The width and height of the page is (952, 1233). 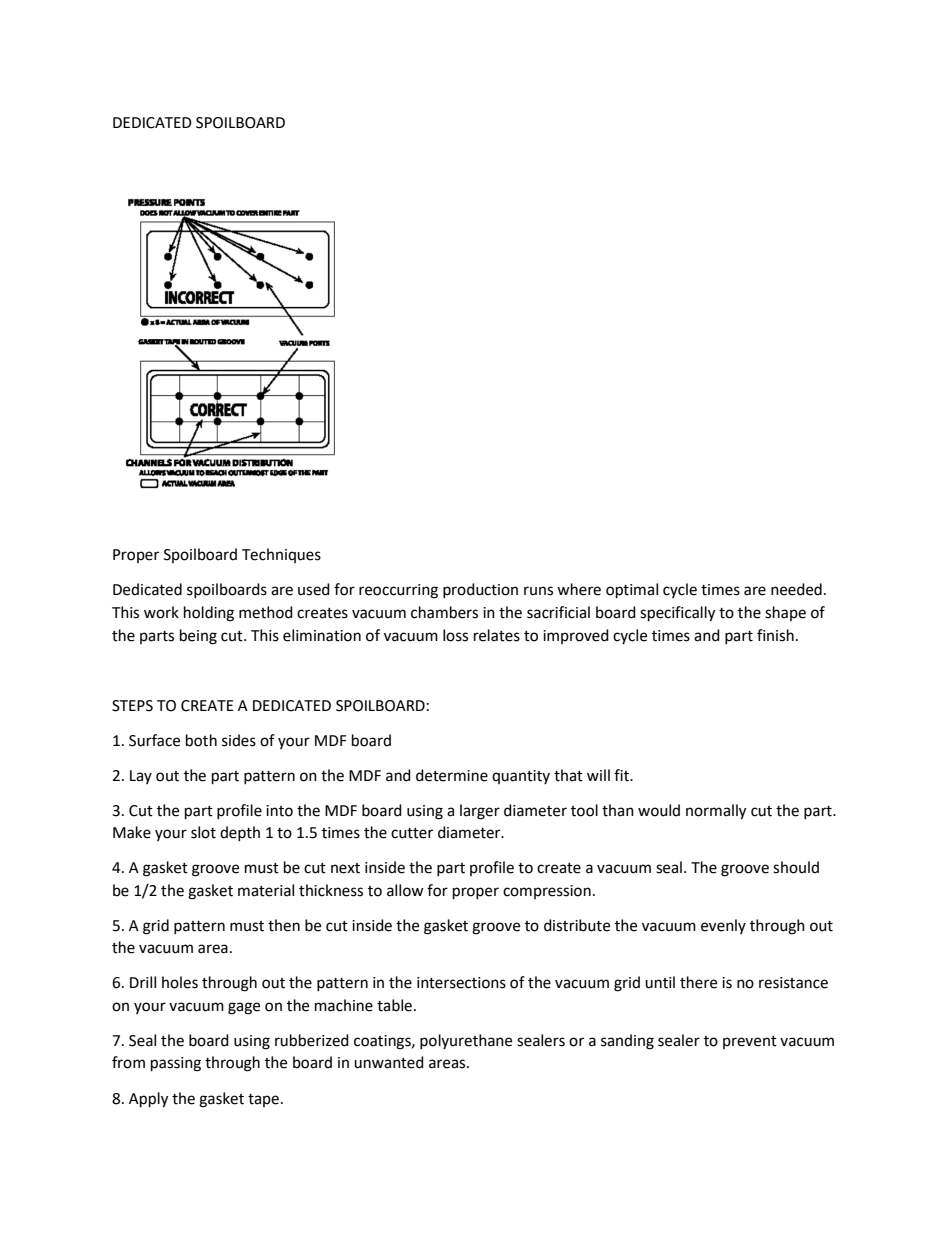 I want to click on needed, so click(x=796, y=589).
